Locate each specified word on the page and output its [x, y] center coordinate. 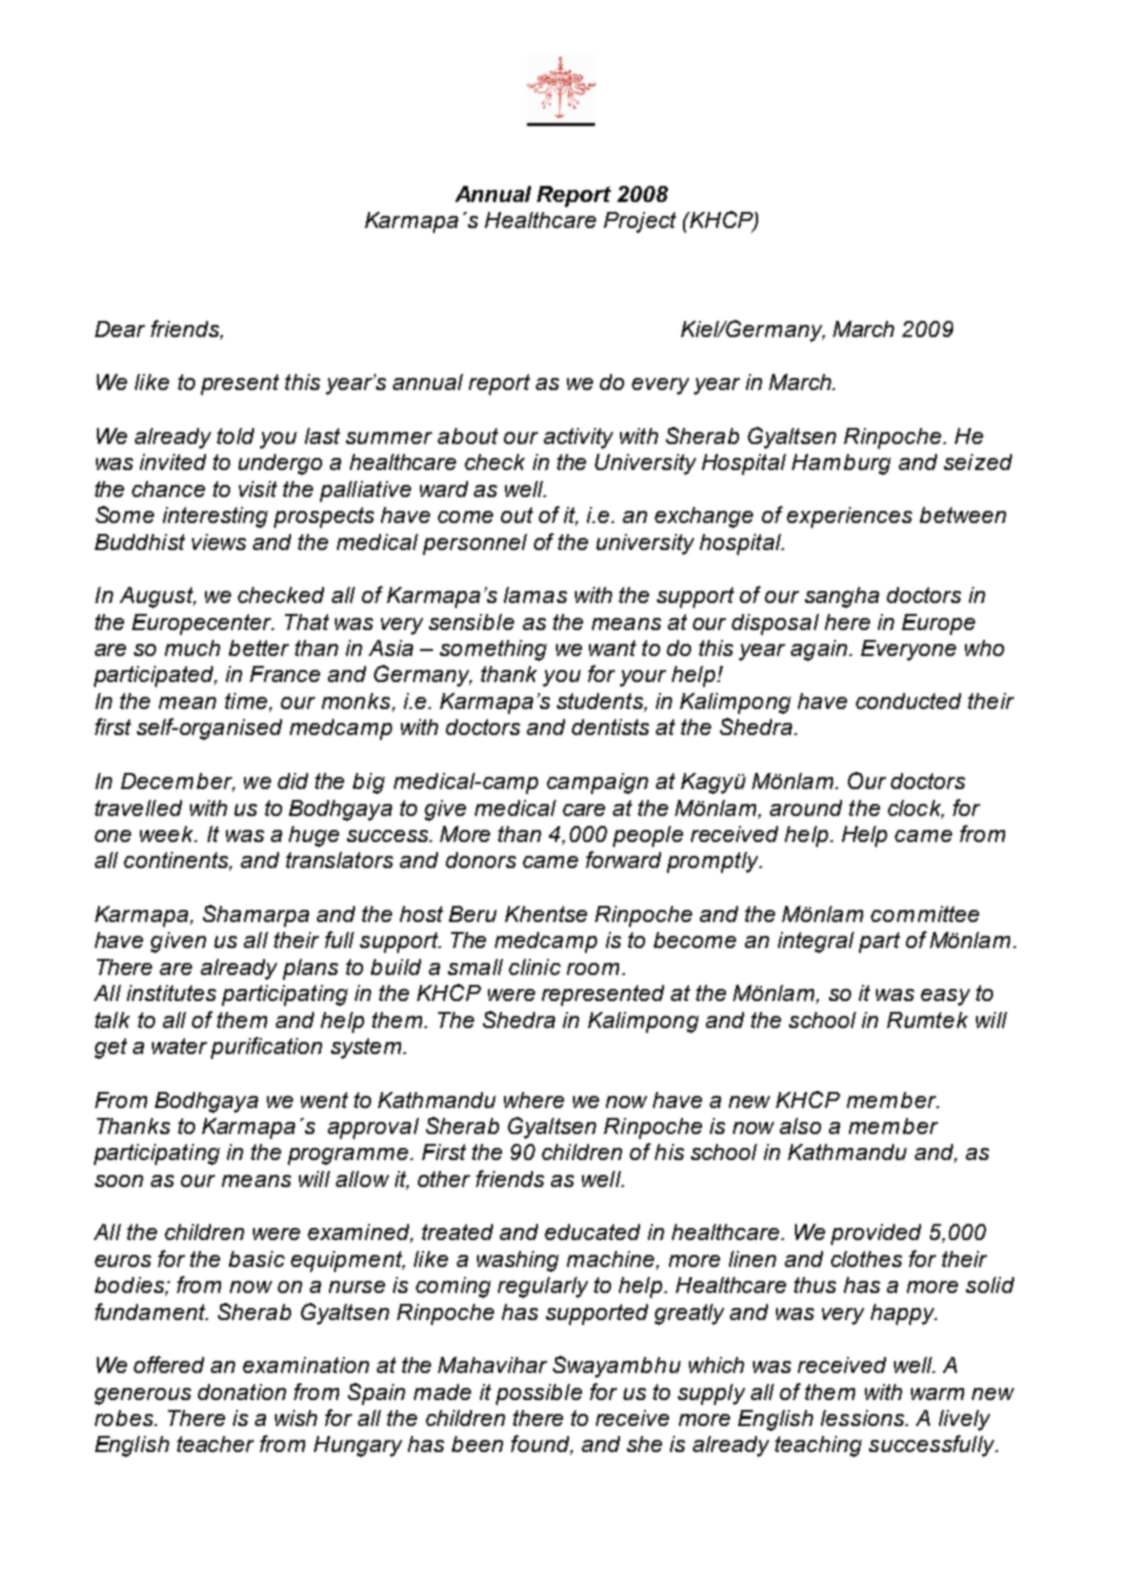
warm [937, 1394]
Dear [120, 329]
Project [640, 222]
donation [242, 1392]
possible [539, 1394]
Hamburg [841, 464]
